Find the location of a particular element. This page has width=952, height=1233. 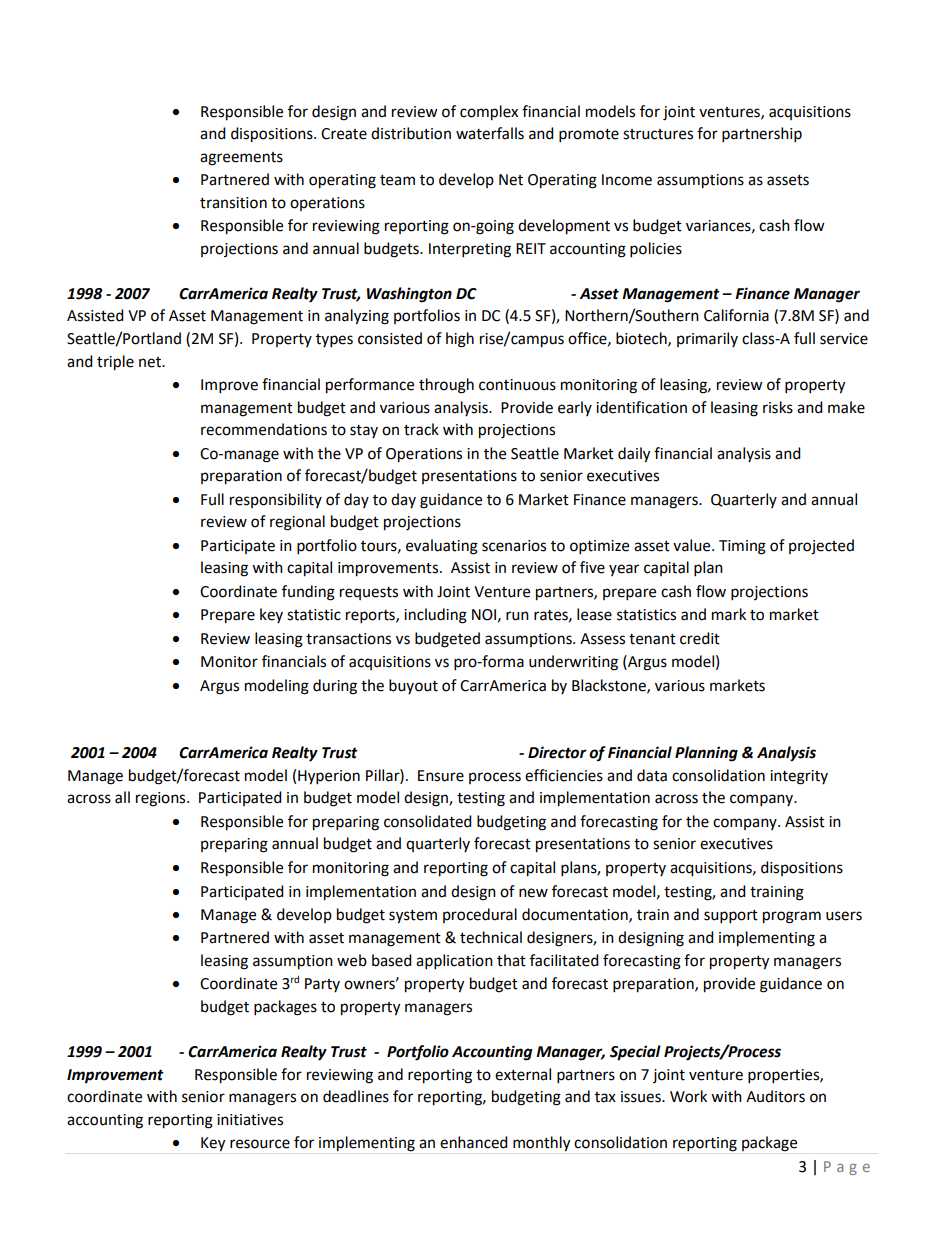

structures is located at coordinates (658, 134).
